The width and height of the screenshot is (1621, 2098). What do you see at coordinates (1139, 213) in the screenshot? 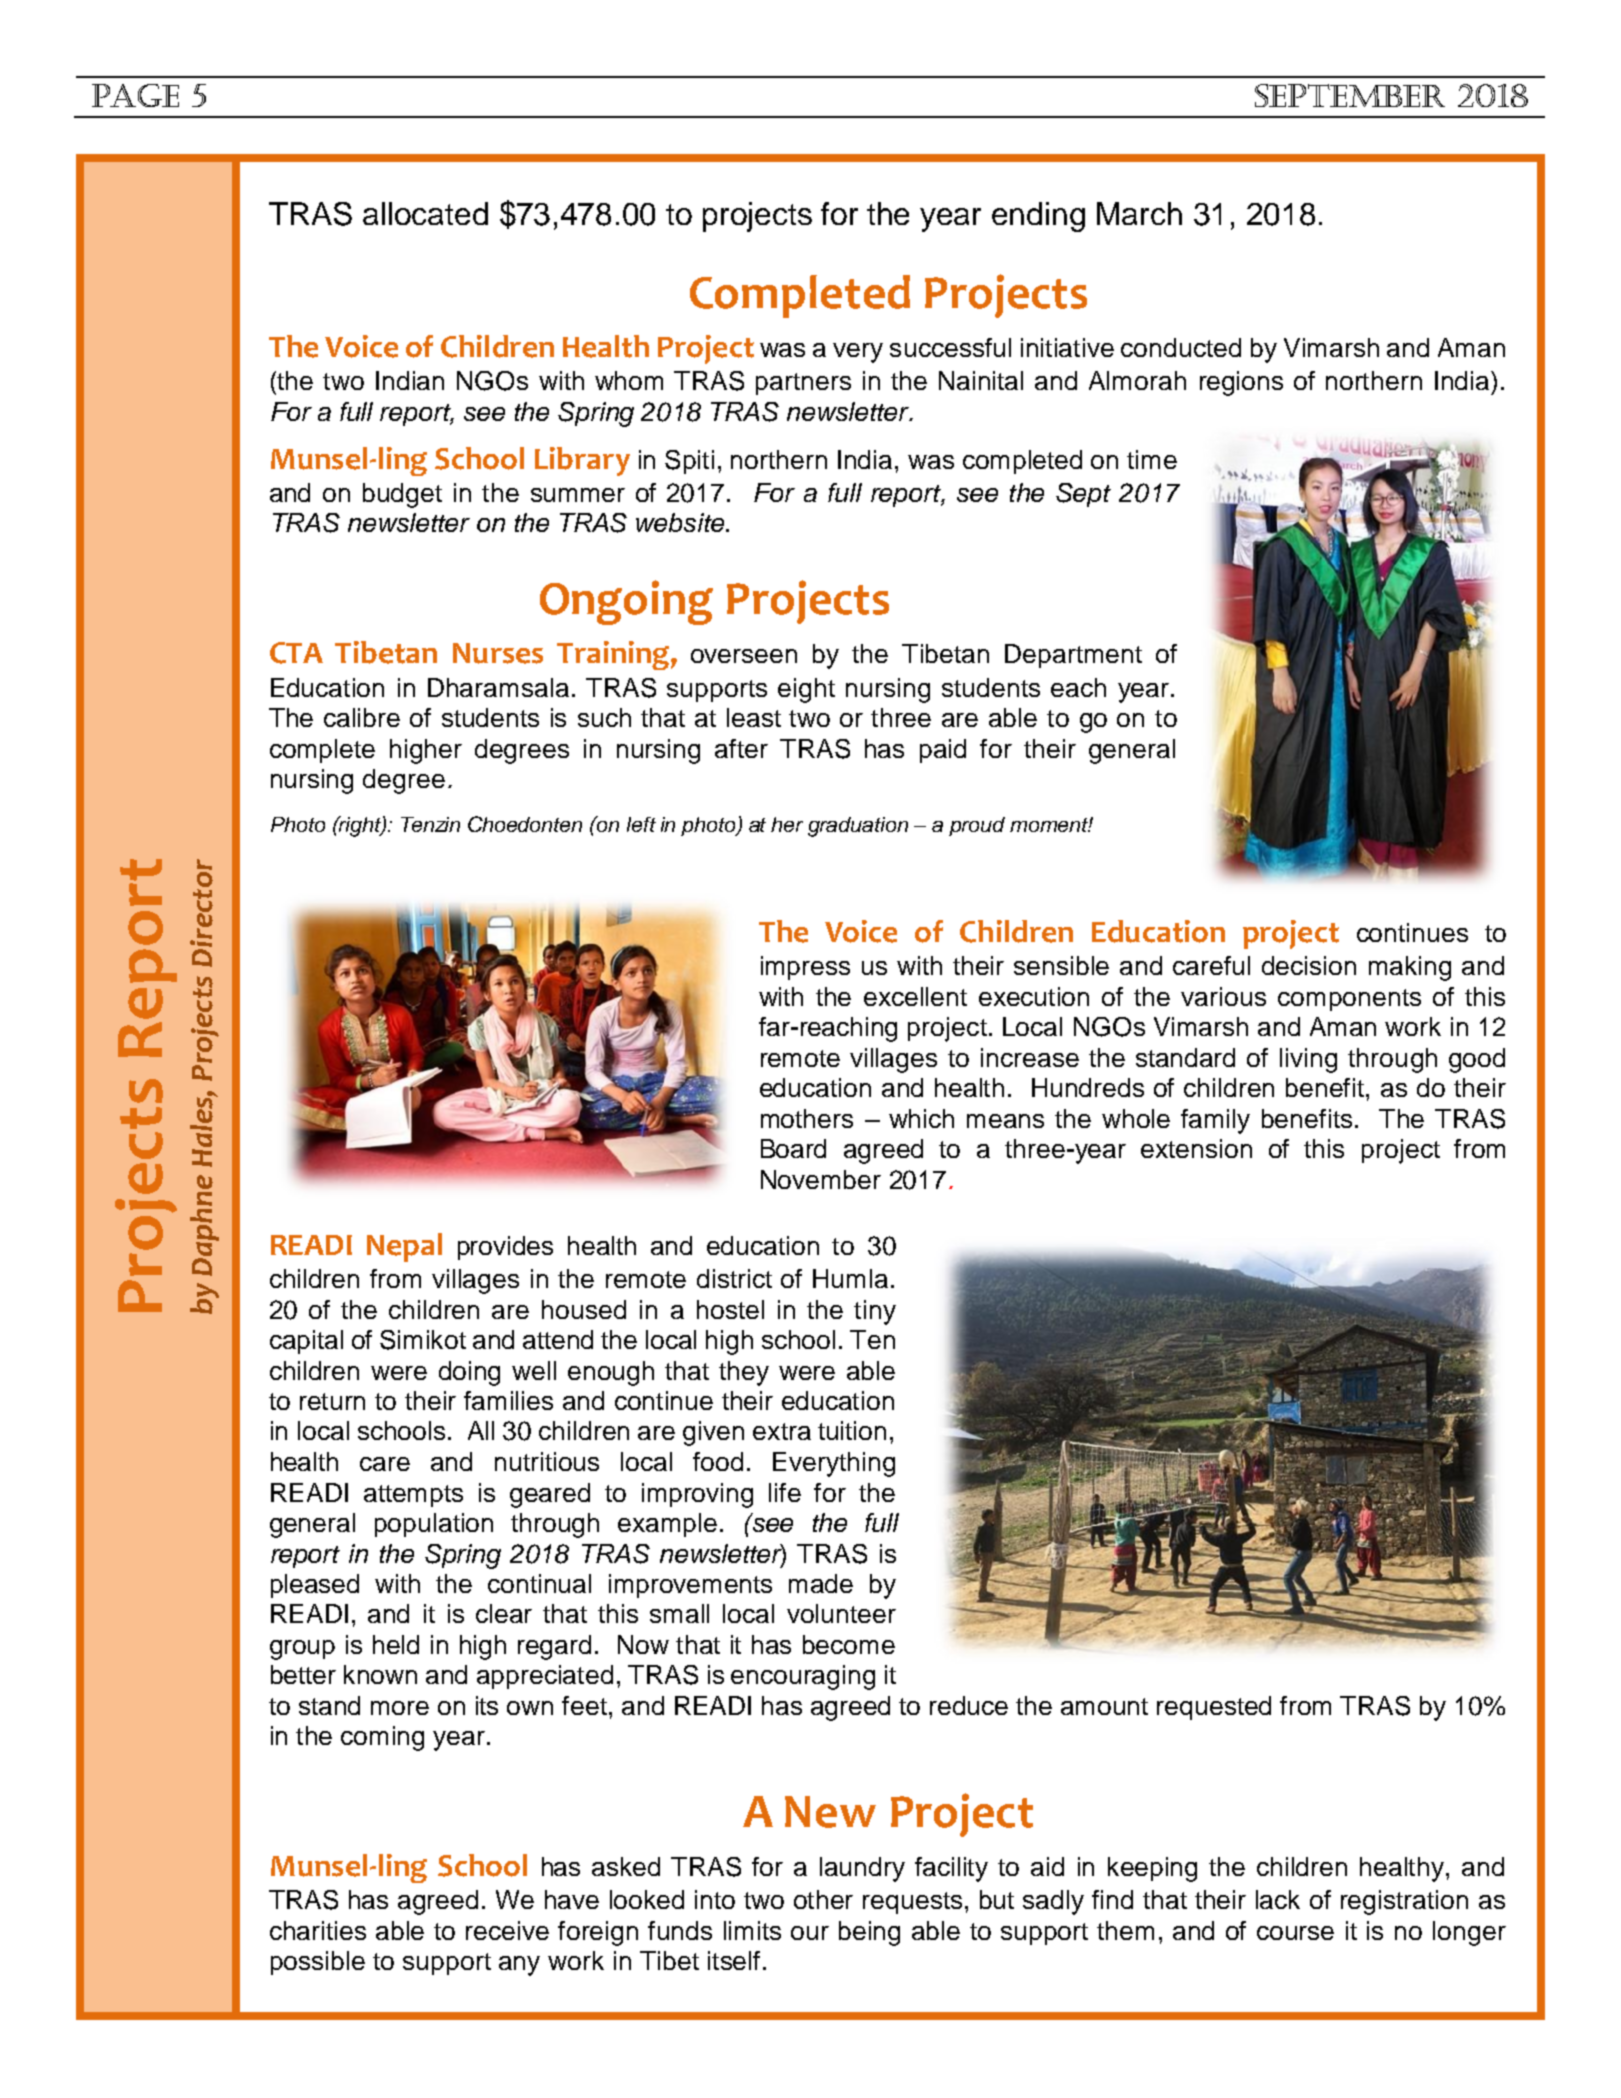
I see `March` at bounding box center [1139, 213].
